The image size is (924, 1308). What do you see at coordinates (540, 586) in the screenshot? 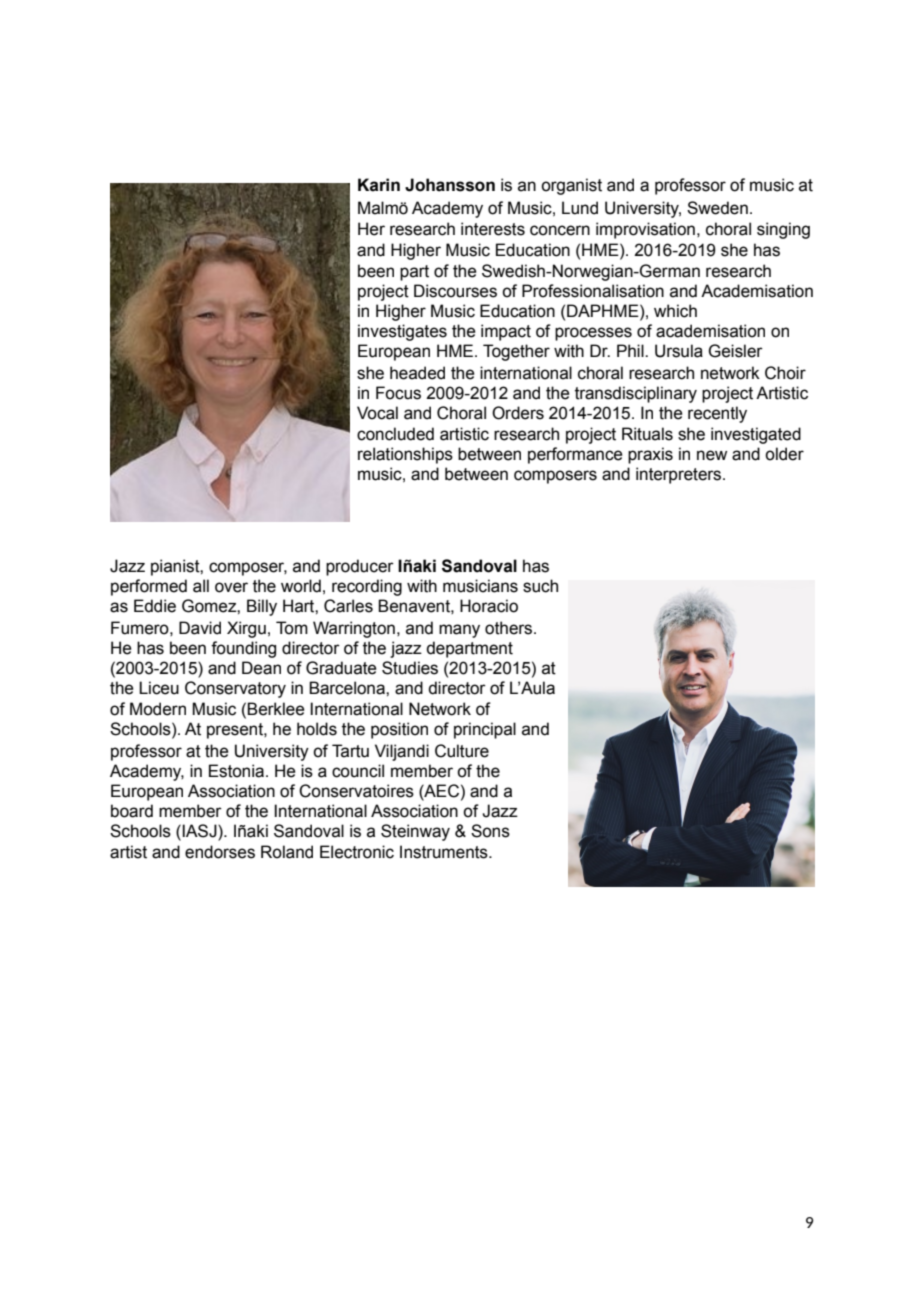
I see `such` at bounding box center [540, 586].
